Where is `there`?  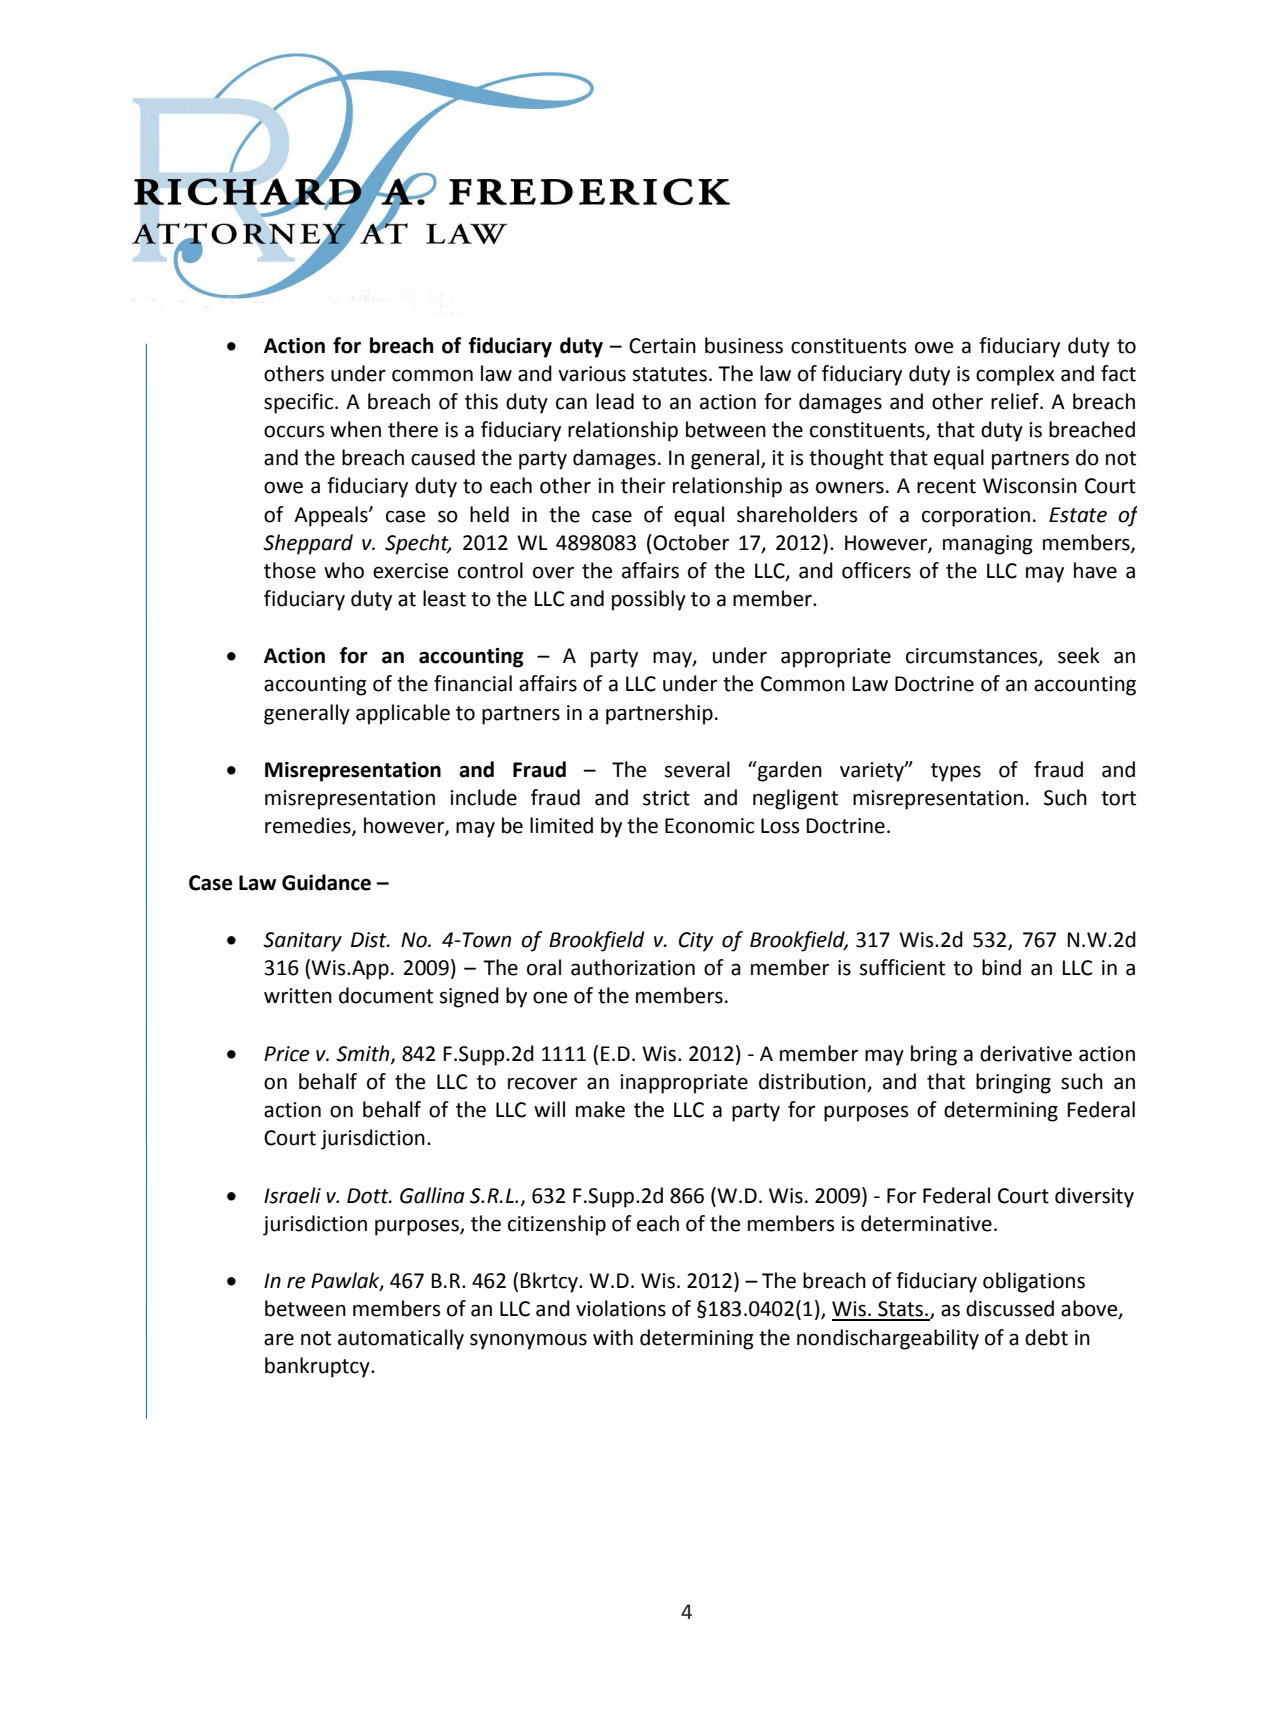
there is located at coordinates (413, 429).
